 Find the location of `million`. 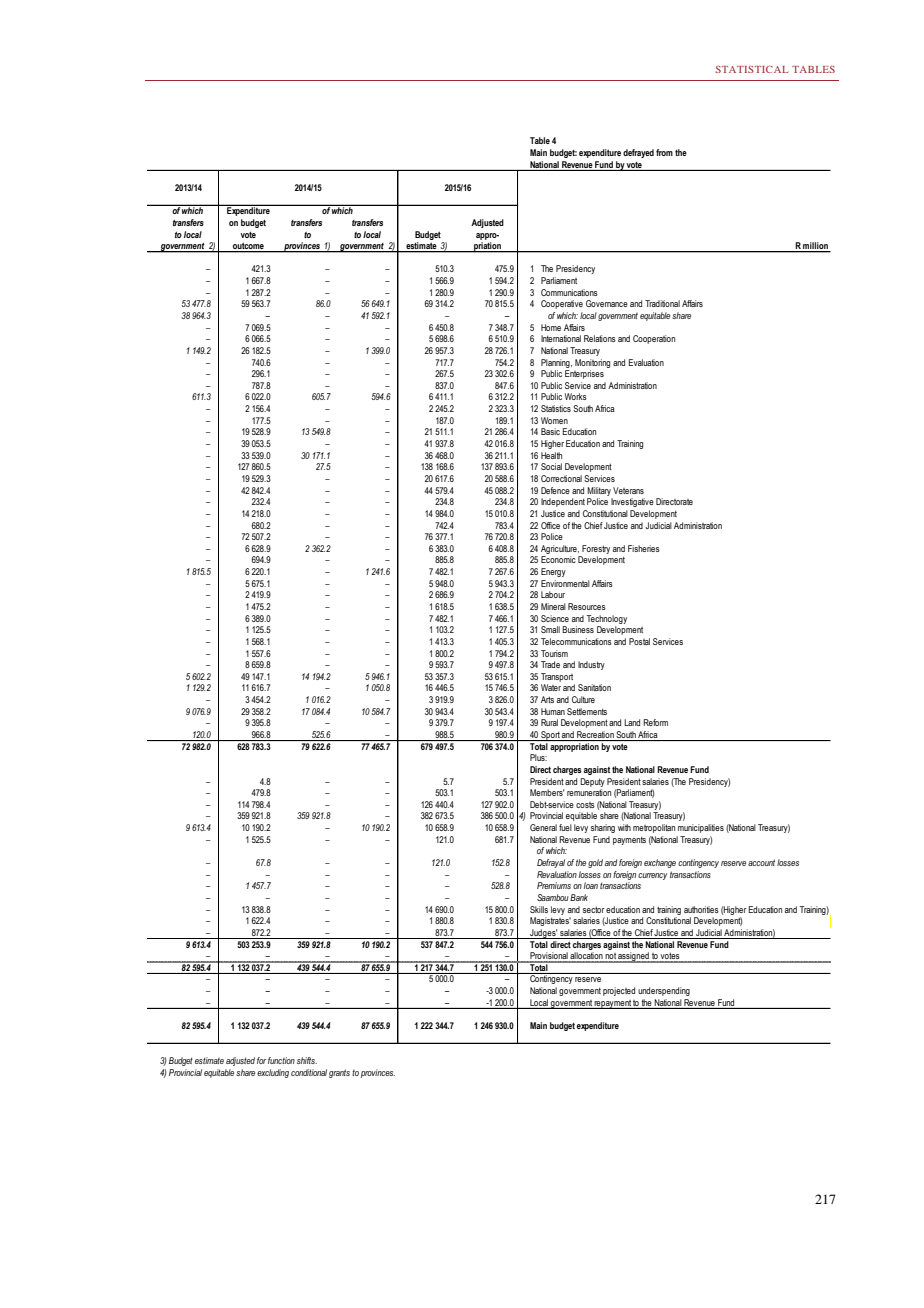

million is located at coordinates (816, 247).
